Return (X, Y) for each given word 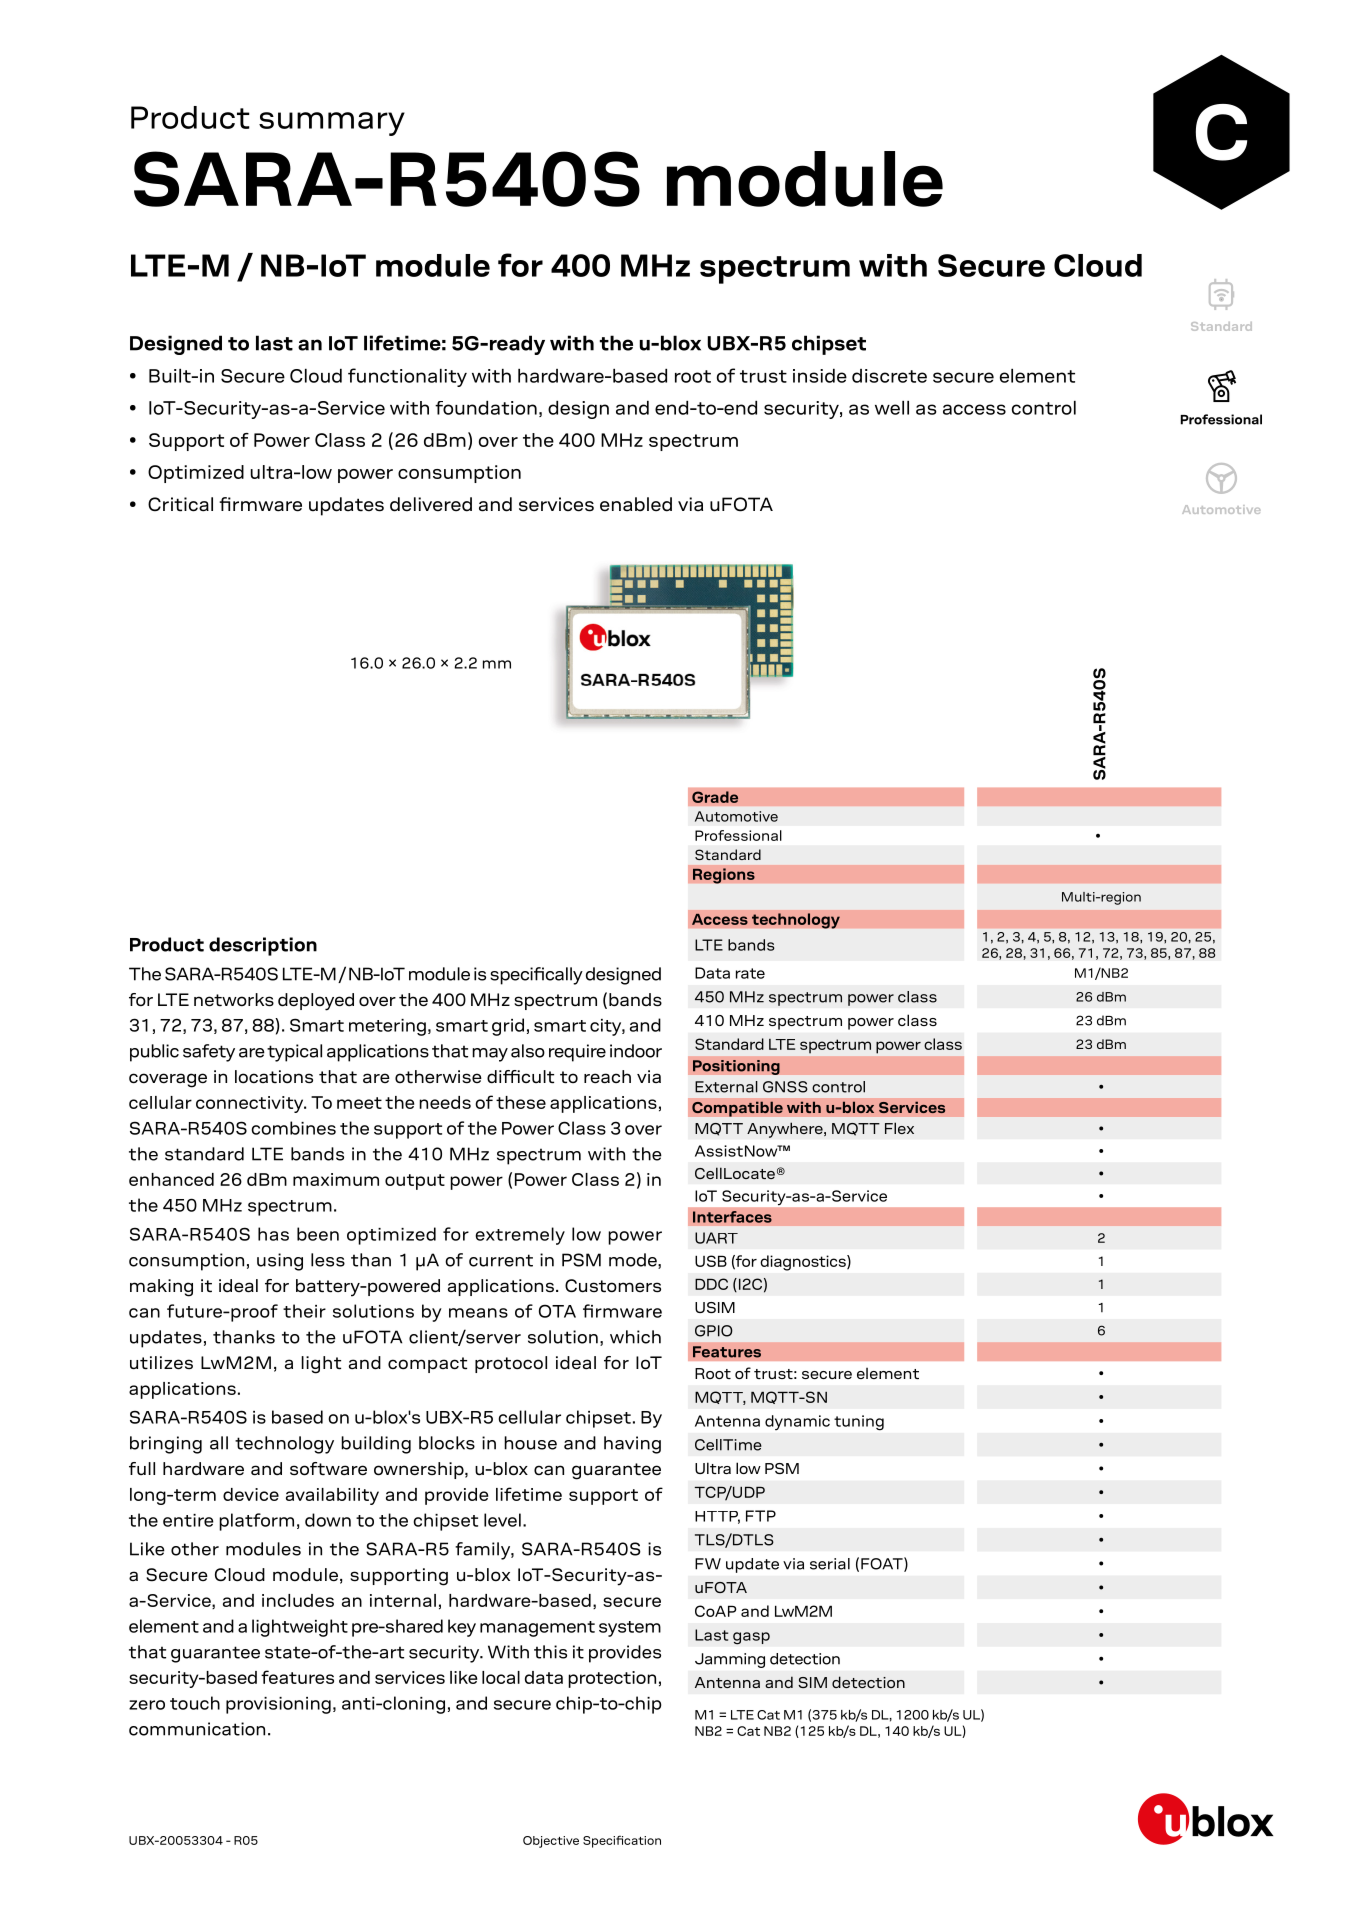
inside (820, 376)
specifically (536, 976)
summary (332, 124)
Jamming (730, 1660)
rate (750, 973)
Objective (551, 1842)
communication (197, 1729)
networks (234, 1000)
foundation (486, 408)
